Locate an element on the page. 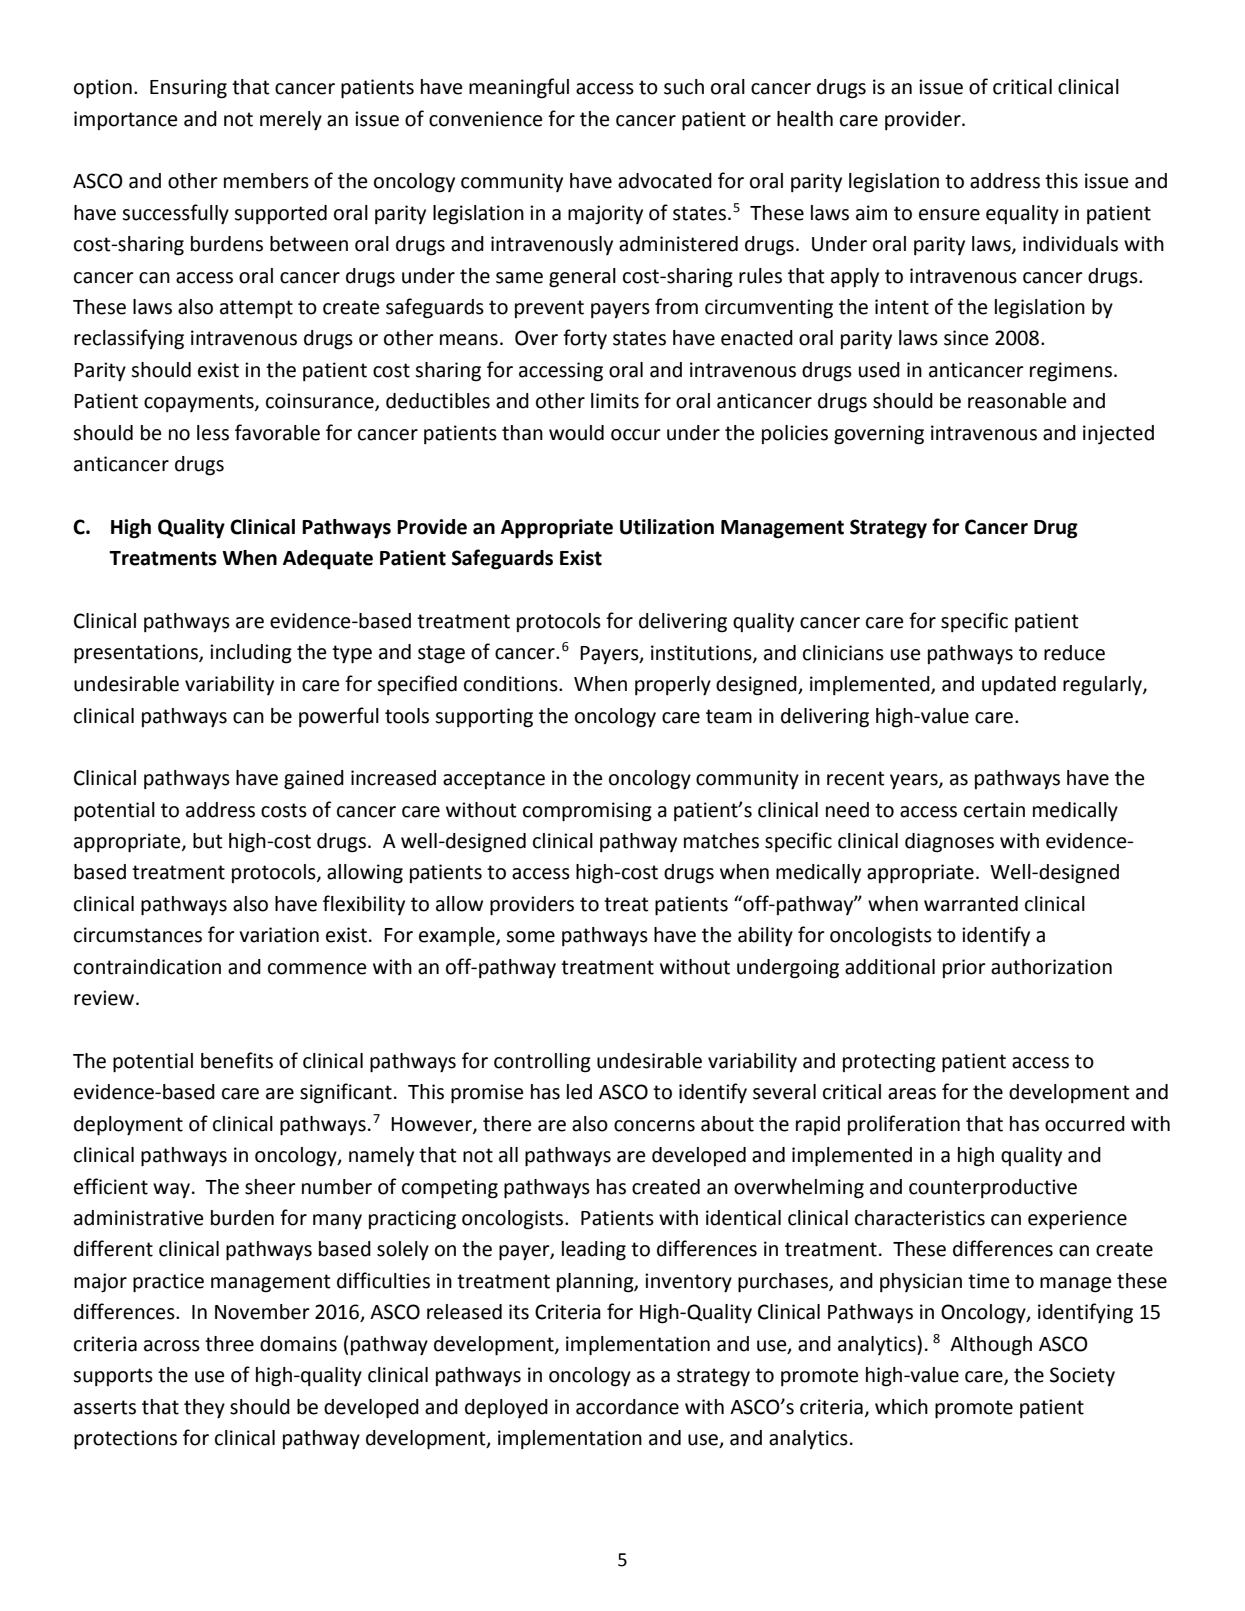 The height and width of the document is (1611, 1245). reduce is located at coordinates (1074, 653).
